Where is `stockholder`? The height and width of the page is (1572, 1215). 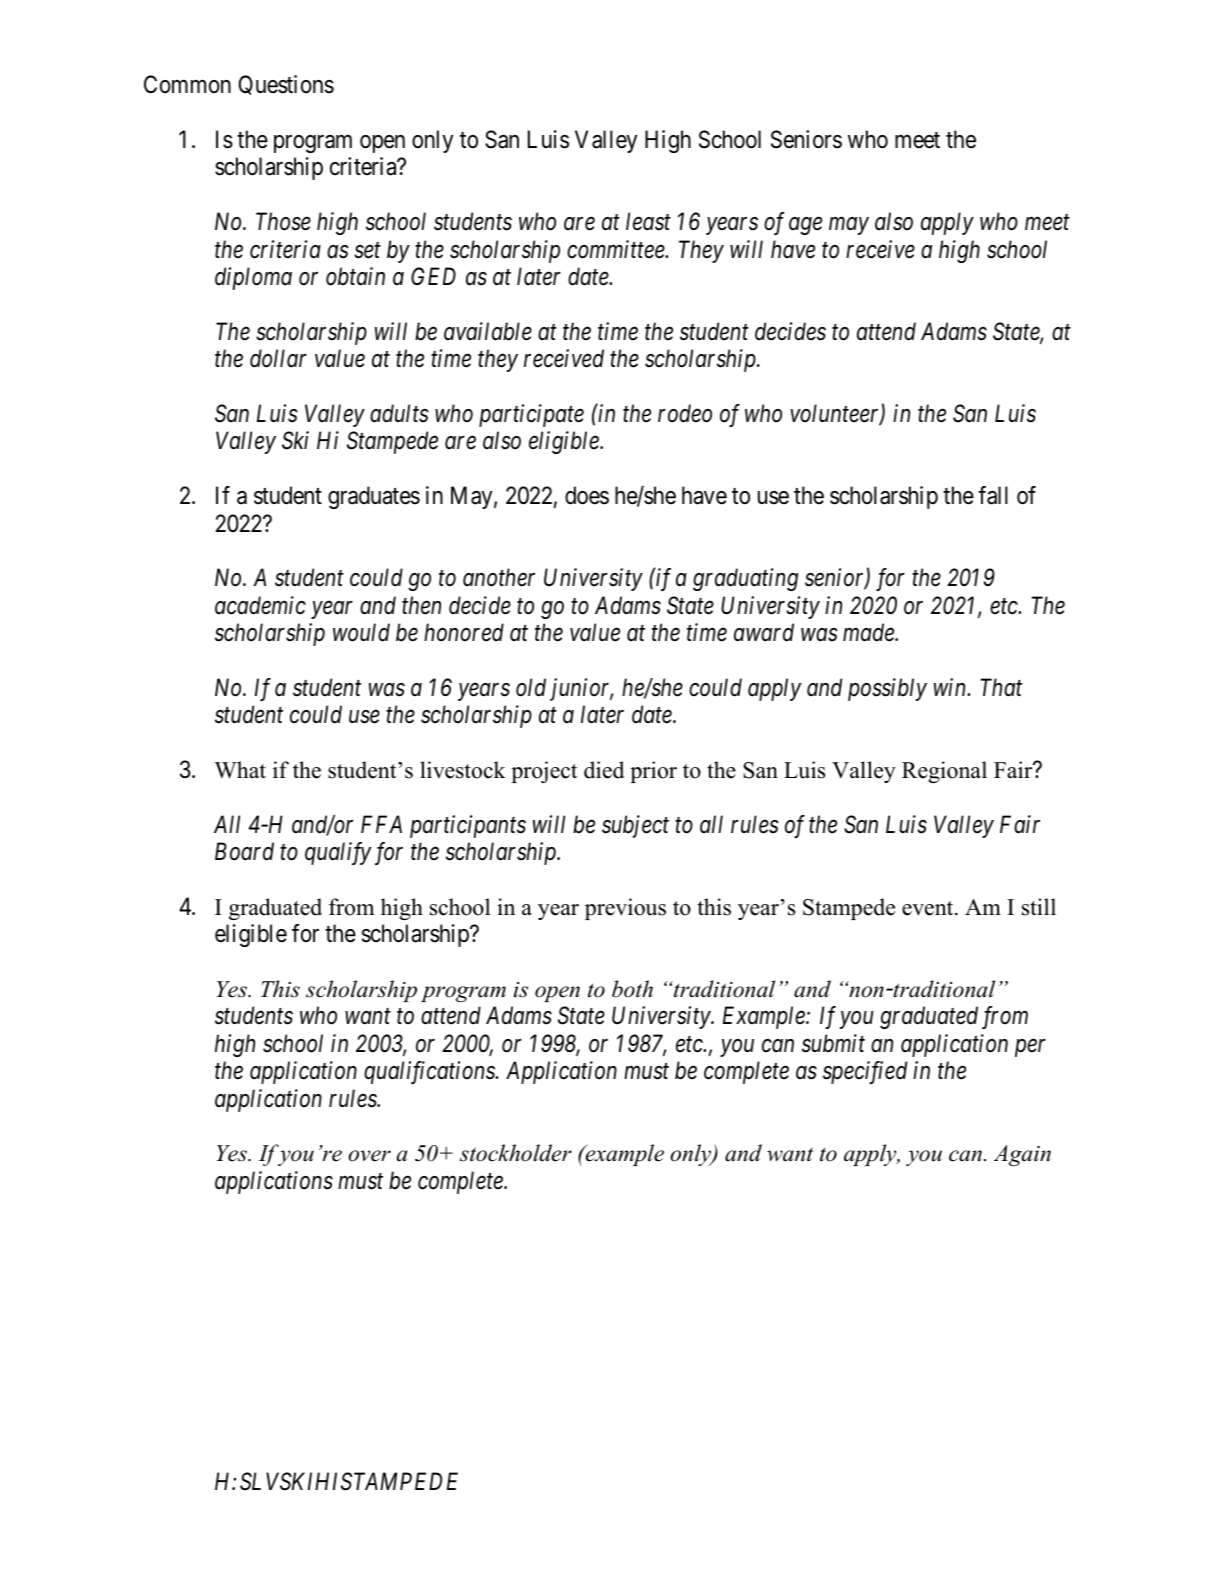 stockholder is located at coordinates (516, 1153).
